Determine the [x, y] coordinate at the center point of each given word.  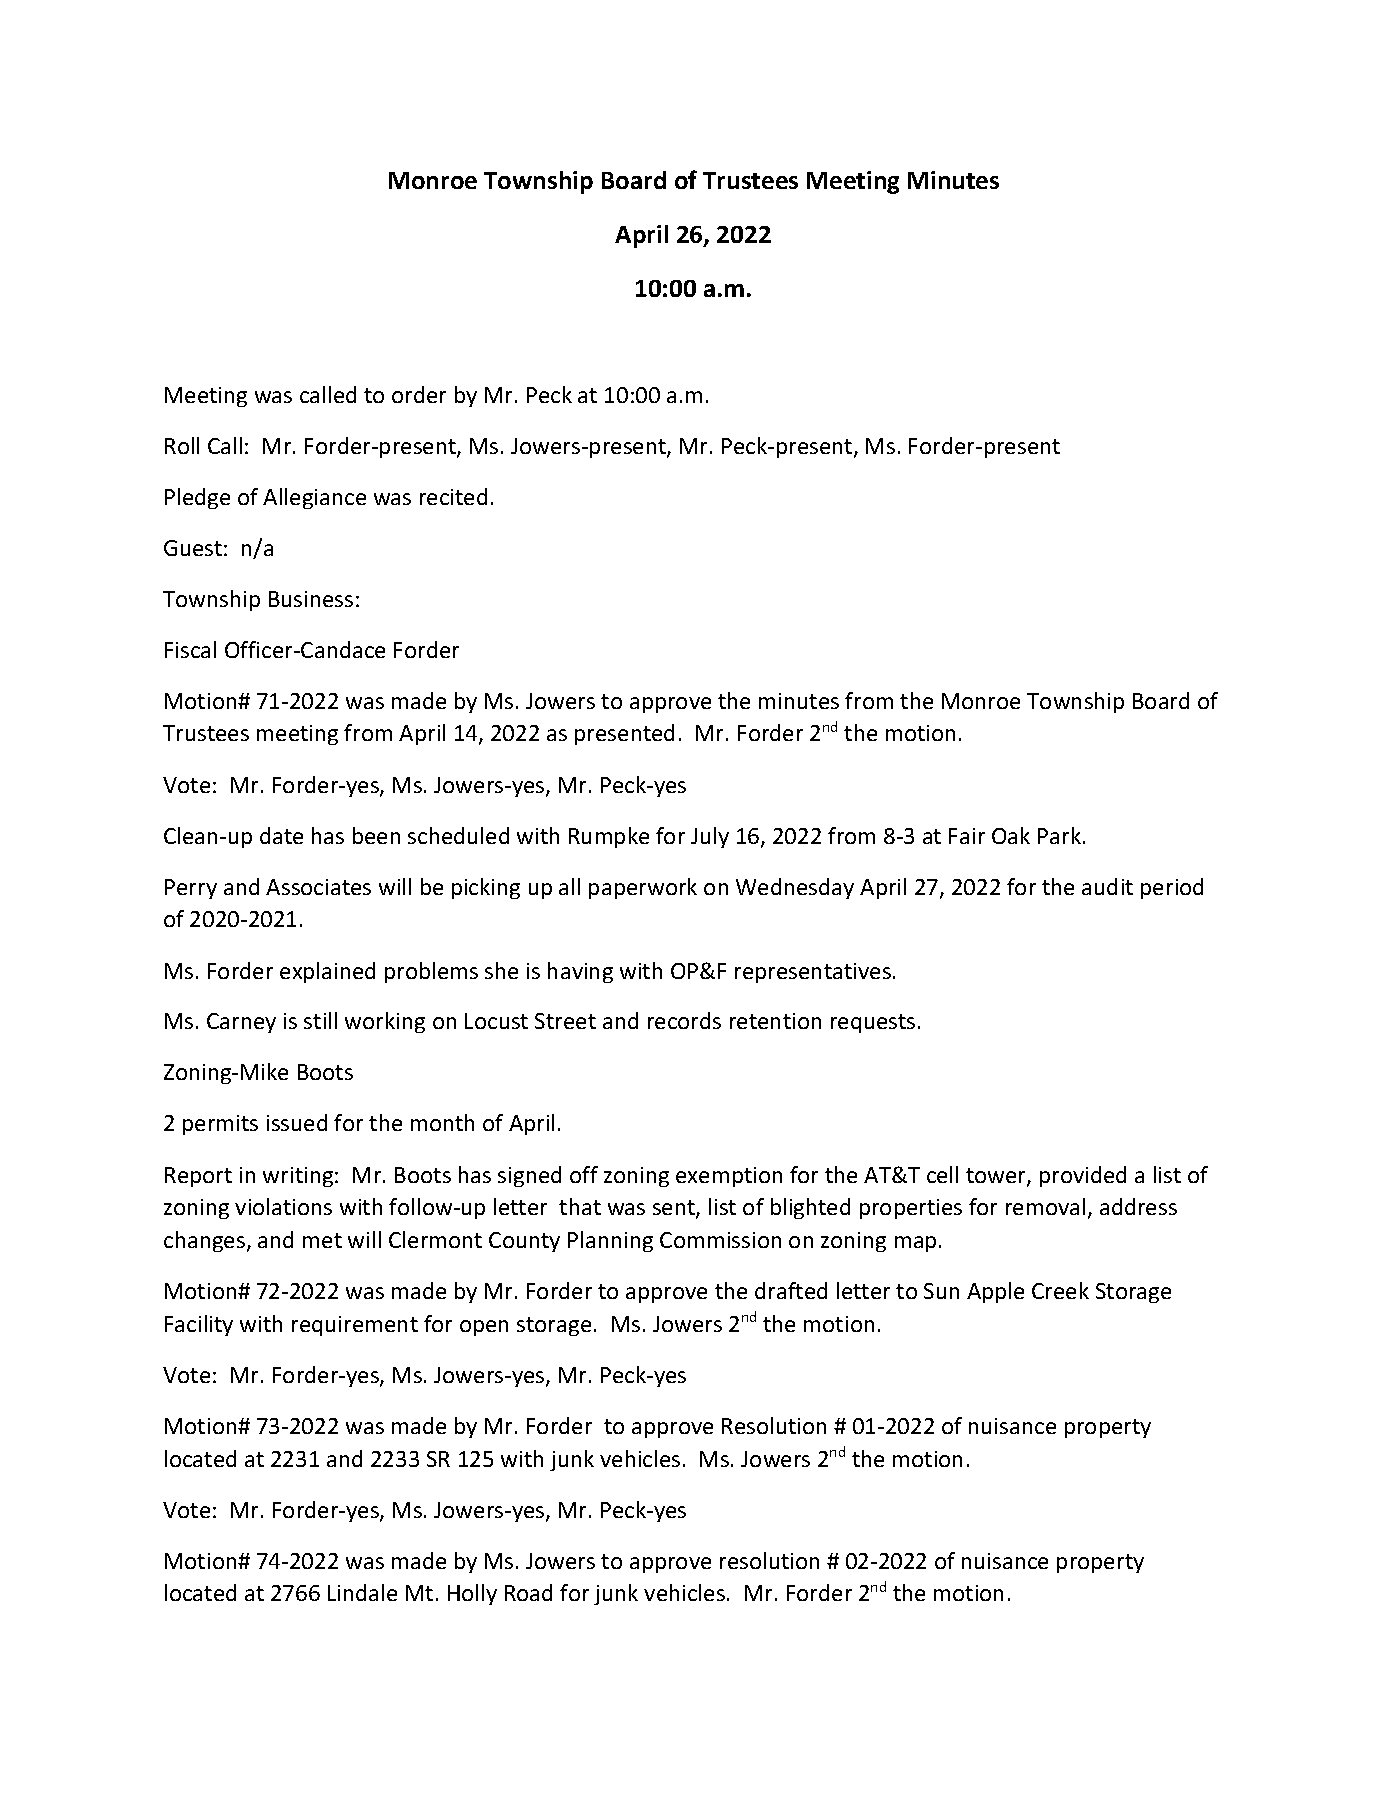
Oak [1011, 835]
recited [453, 496]
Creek [1060, 1290]
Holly [472, 1594]
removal [1045, 1206]
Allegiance [314, 498]
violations [283, 1206]
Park [1061, 835]
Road [528, 1592]
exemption [729, 1177]
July [710, 837]
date [281, 835]
